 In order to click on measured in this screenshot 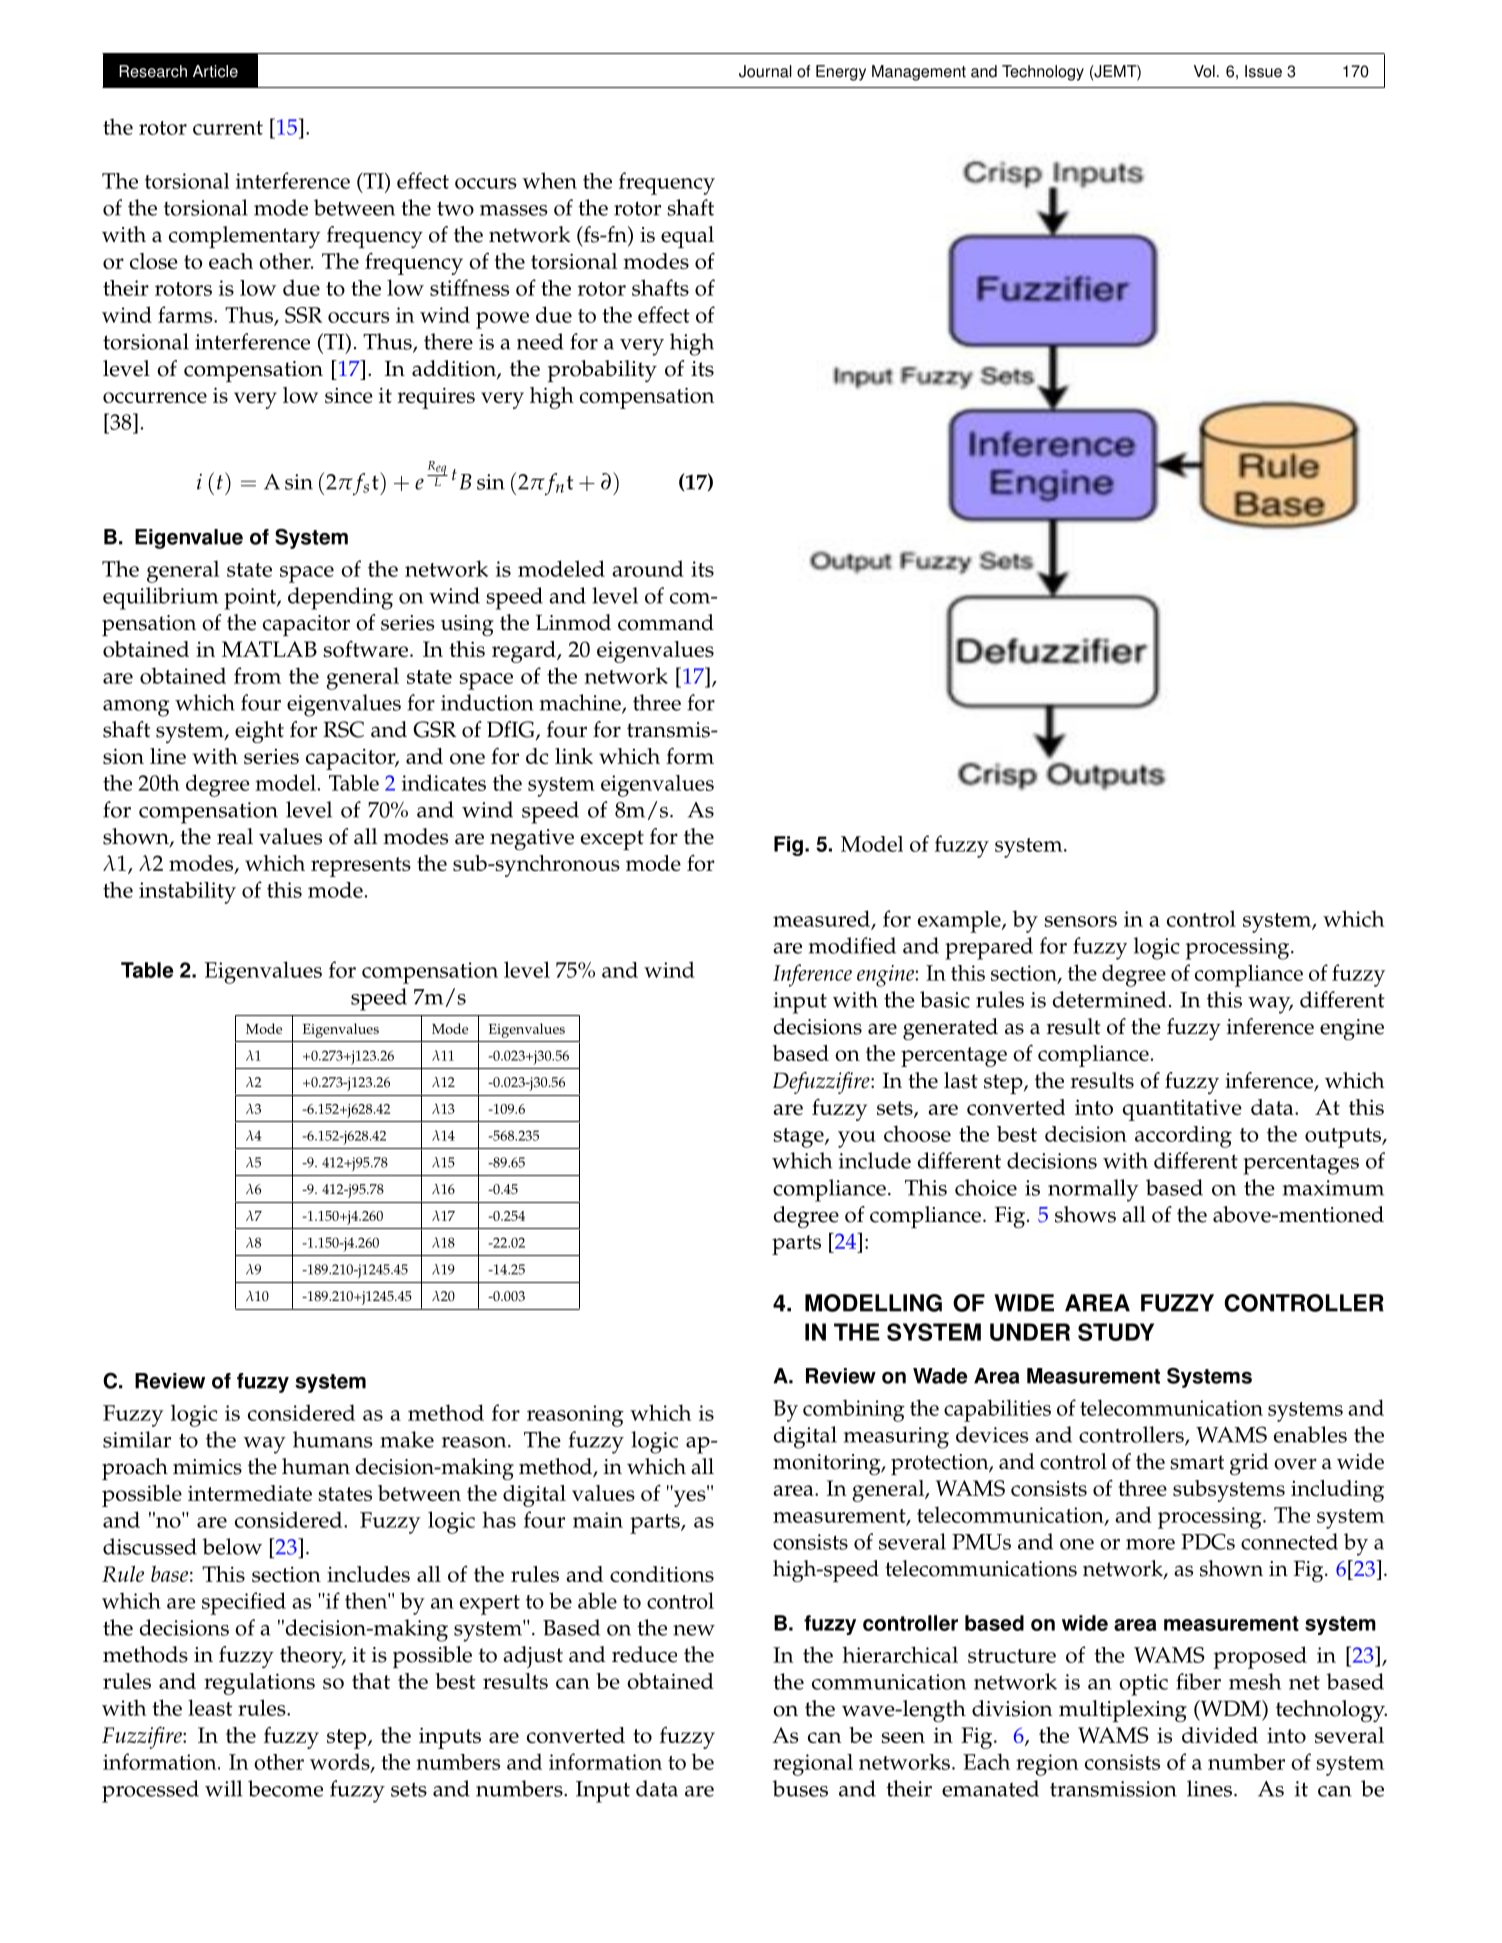, I will do `click(823, 919)`.
